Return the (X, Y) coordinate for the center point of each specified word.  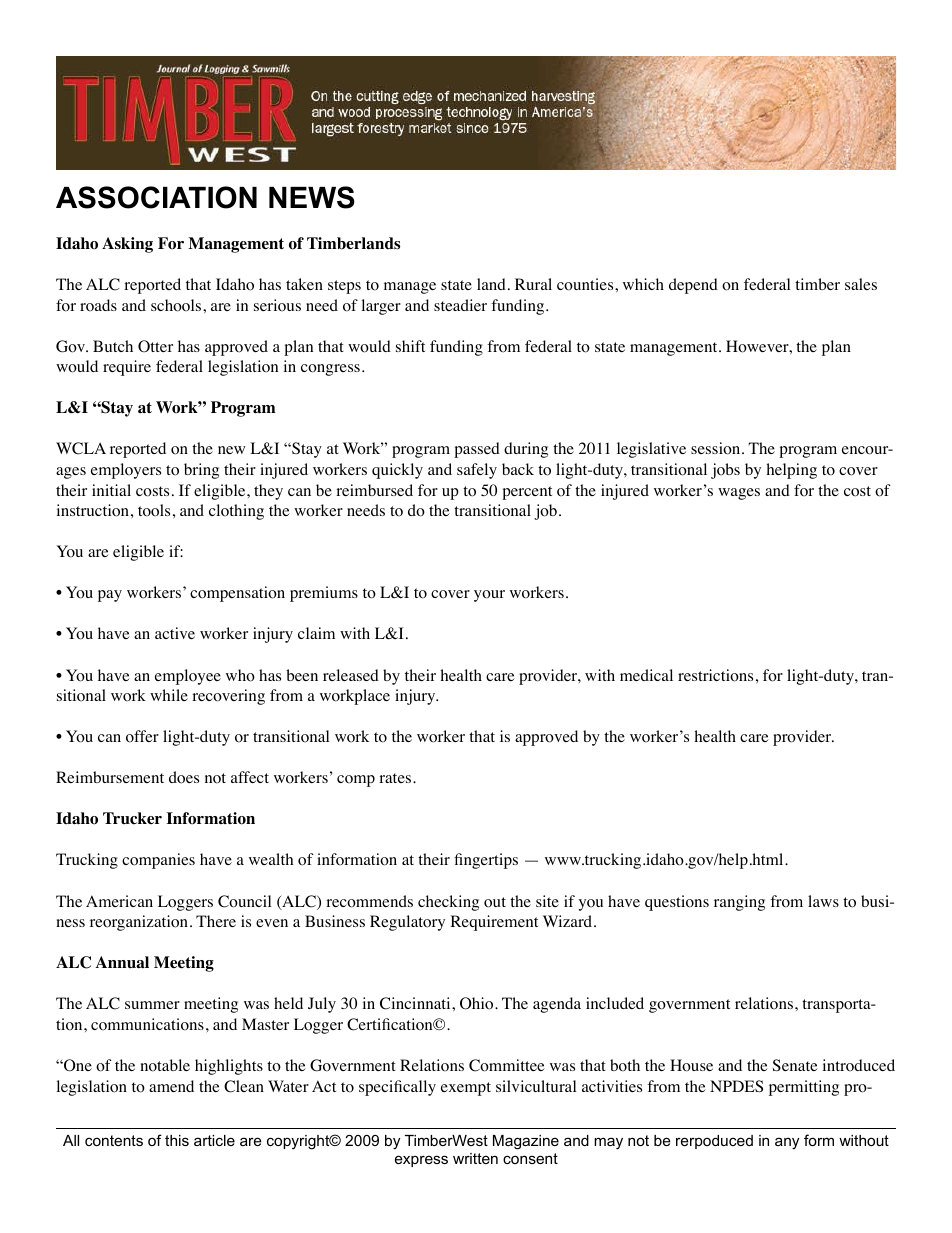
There (216, 921)
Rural (533, 284)
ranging (739, 903)
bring (201, 471)
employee (188, 677)
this (177, 1140)
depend (693, 286)
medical (646, 675)
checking (448, 903)
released (351, 675)
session (717, 448)
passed (477, 450)
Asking (127, 245)
